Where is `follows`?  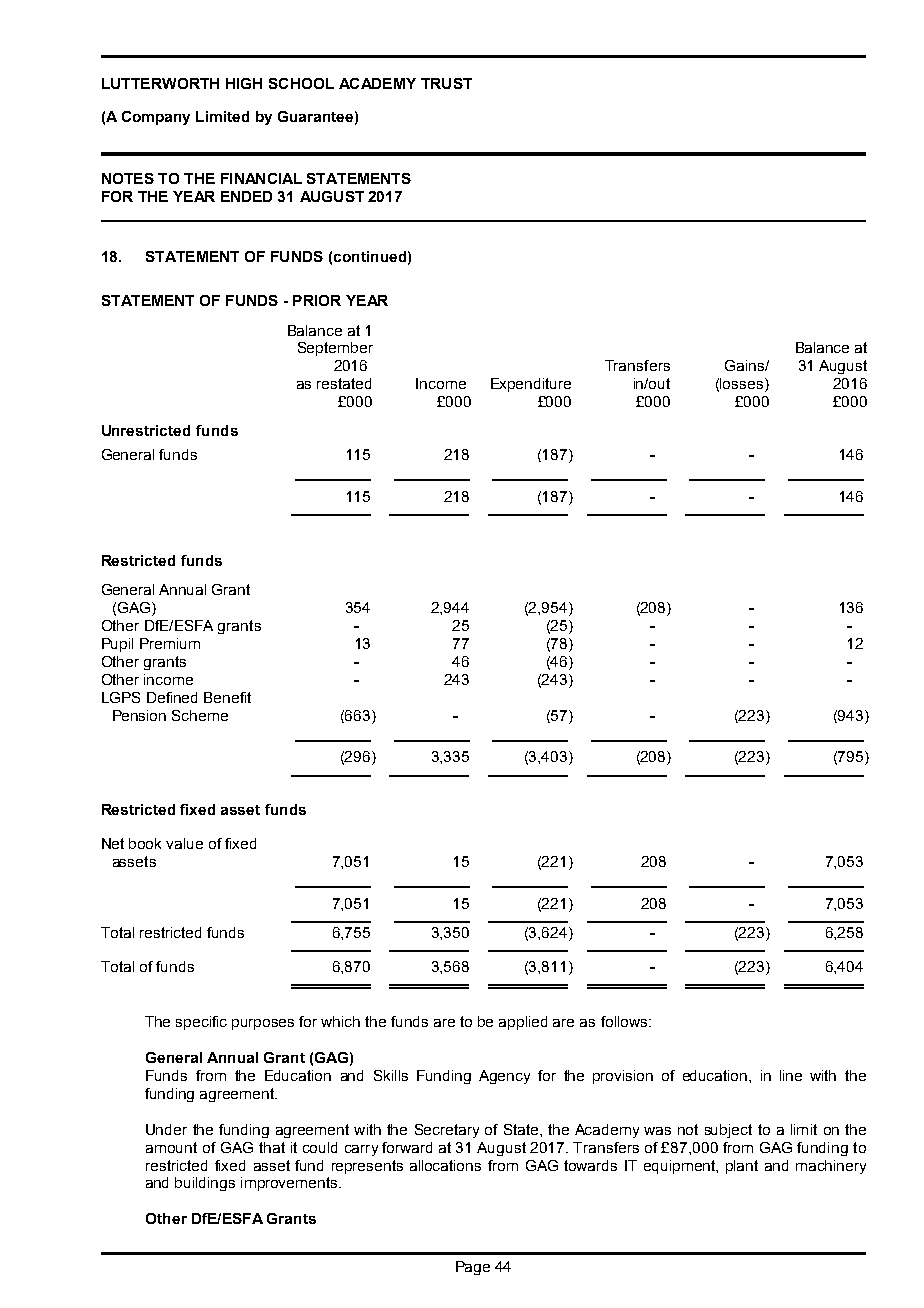
follows is located at coordinates (625, 1021).
